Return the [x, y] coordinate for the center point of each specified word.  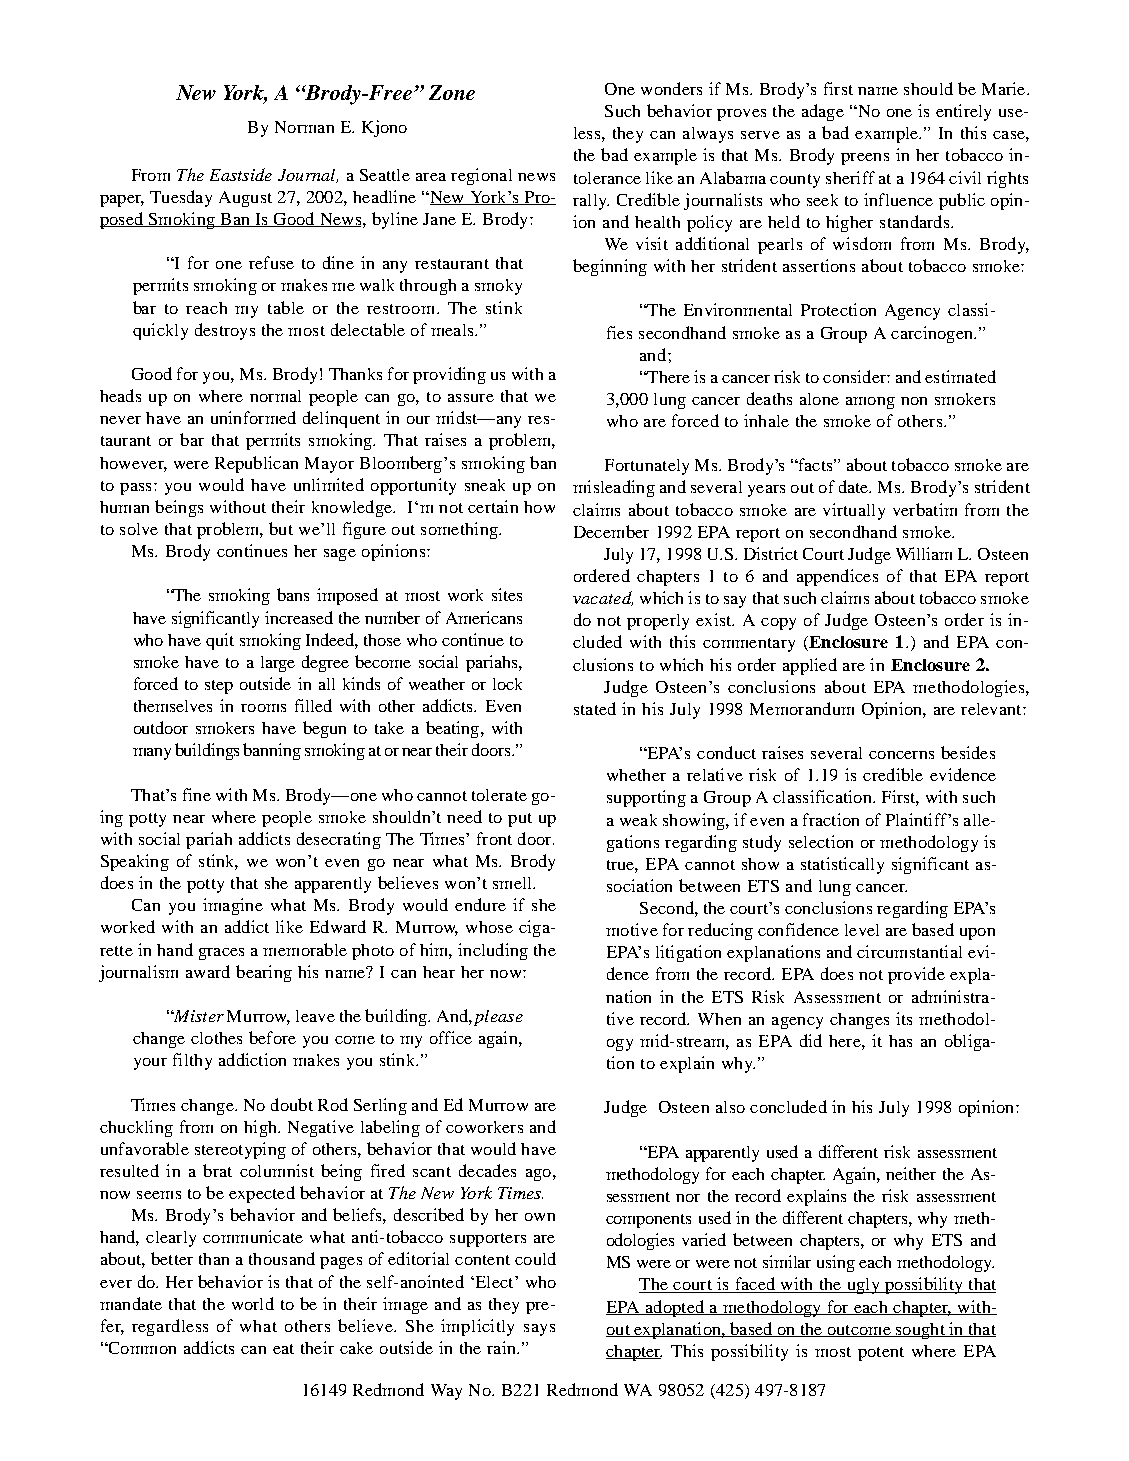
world [253, 1303]
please [498, 1018]
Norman [304, 127]
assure [471, 398]
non [914, 401]
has [900, 1041]
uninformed [253, 417]
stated [595, 708]
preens [865, 159]
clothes [216, 1038]
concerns [901, 755]
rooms [263, 708]
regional [481, 176]
